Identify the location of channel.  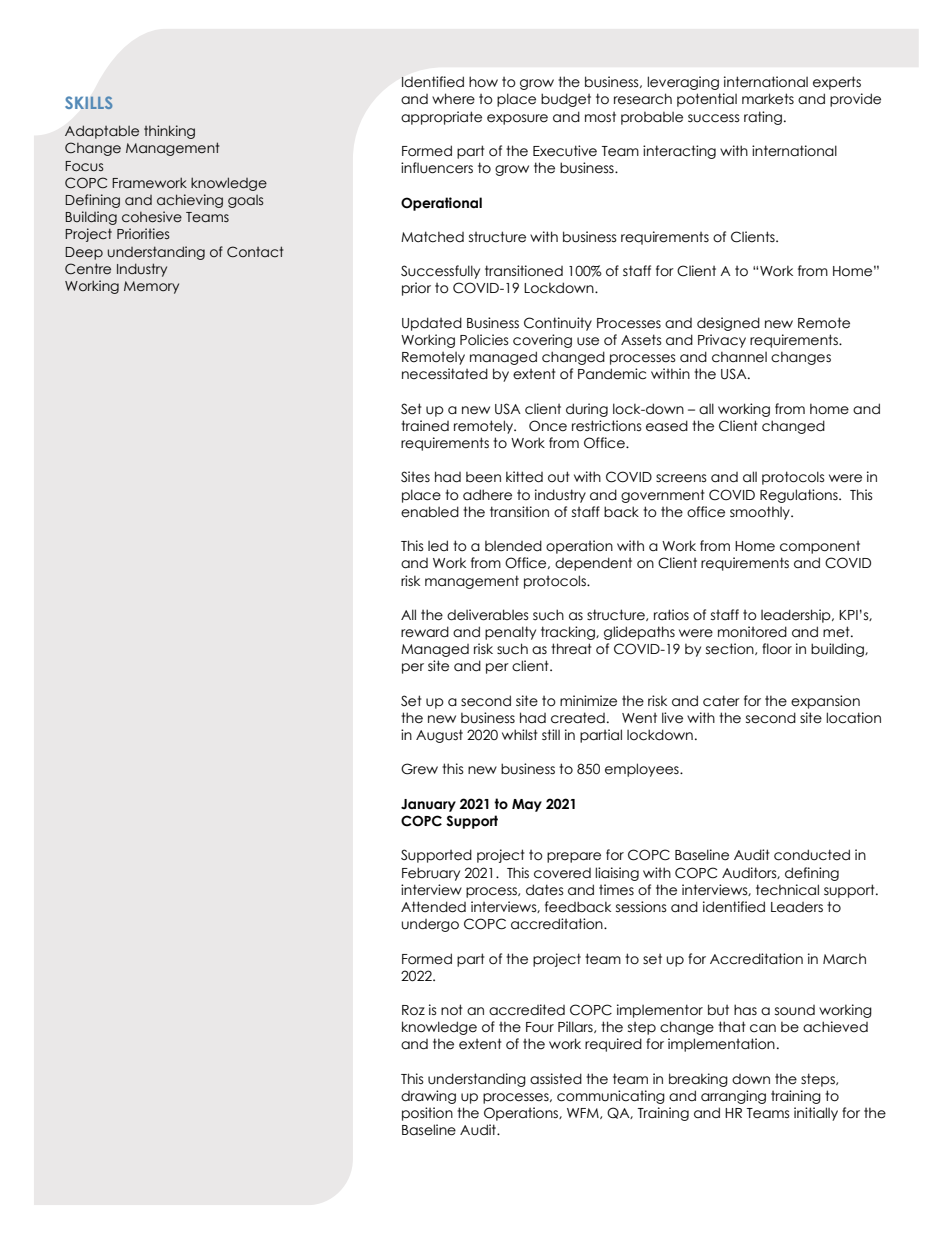
(739, 357).
